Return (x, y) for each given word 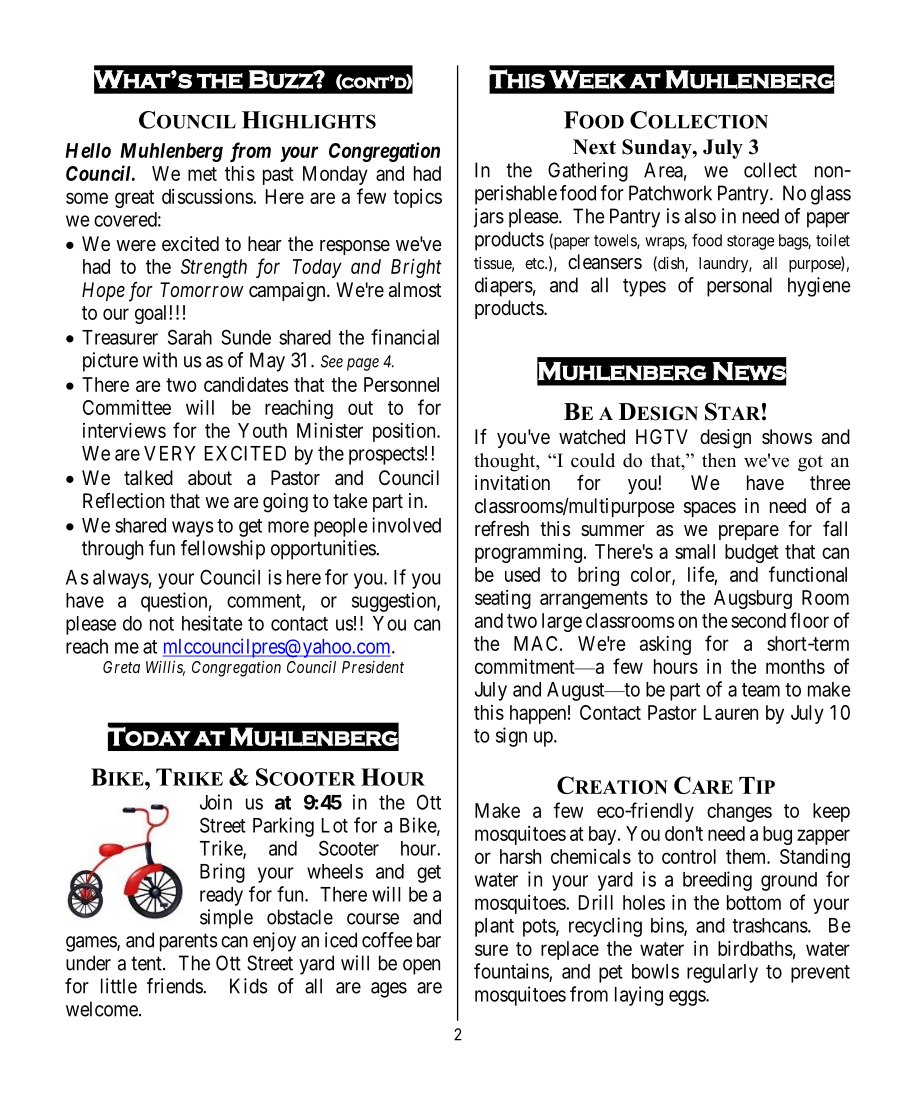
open (421, 967)
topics (417, 198)
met (202, 174)
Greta (121, 667)
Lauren (731, 712)
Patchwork (670, 193)
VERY (170, 453)
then (719, 460)
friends (175, 986)
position (405, 432)
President (373, 667)
